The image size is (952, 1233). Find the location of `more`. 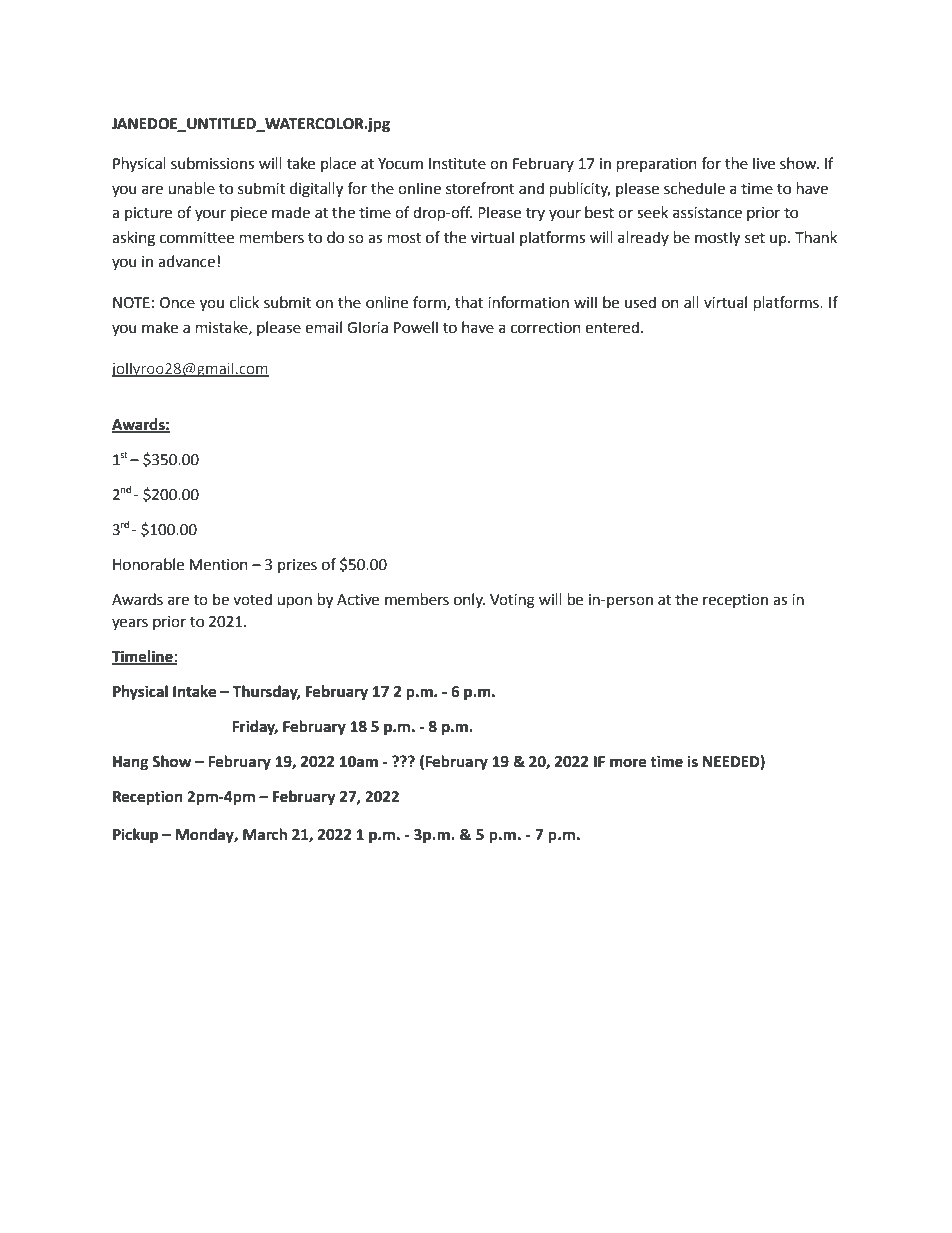

more is located at coordinates (628, 763).
